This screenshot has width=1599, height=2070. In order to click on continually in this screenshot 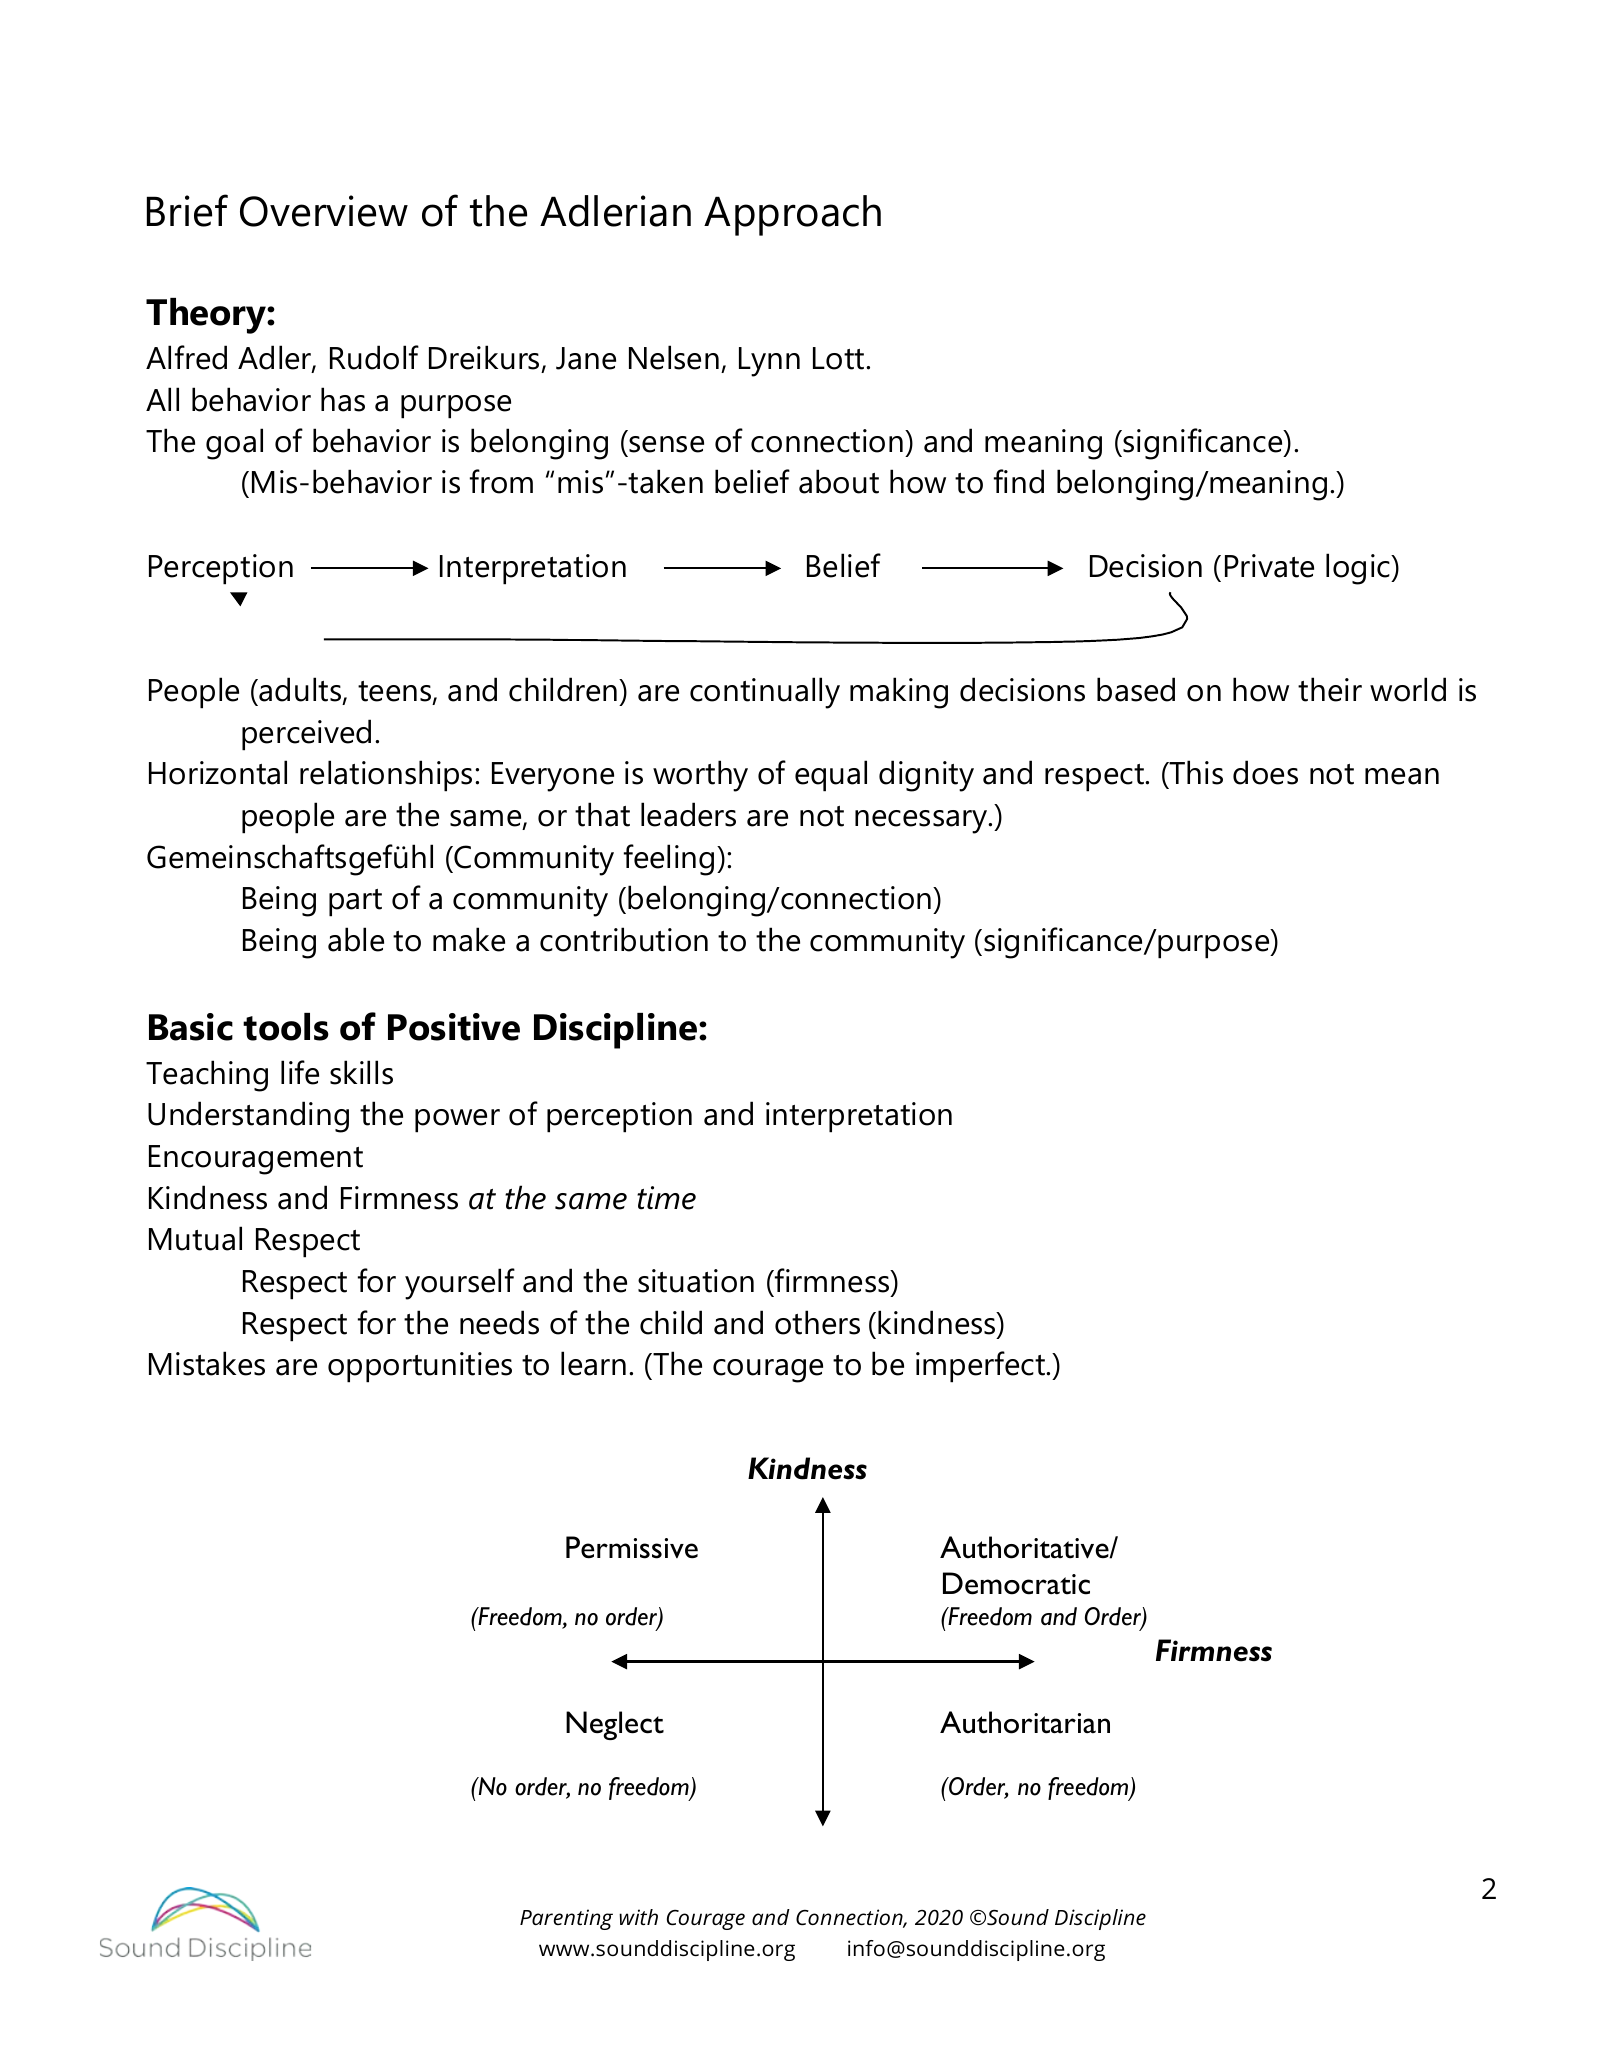, I will do `click(765, 693)`.
